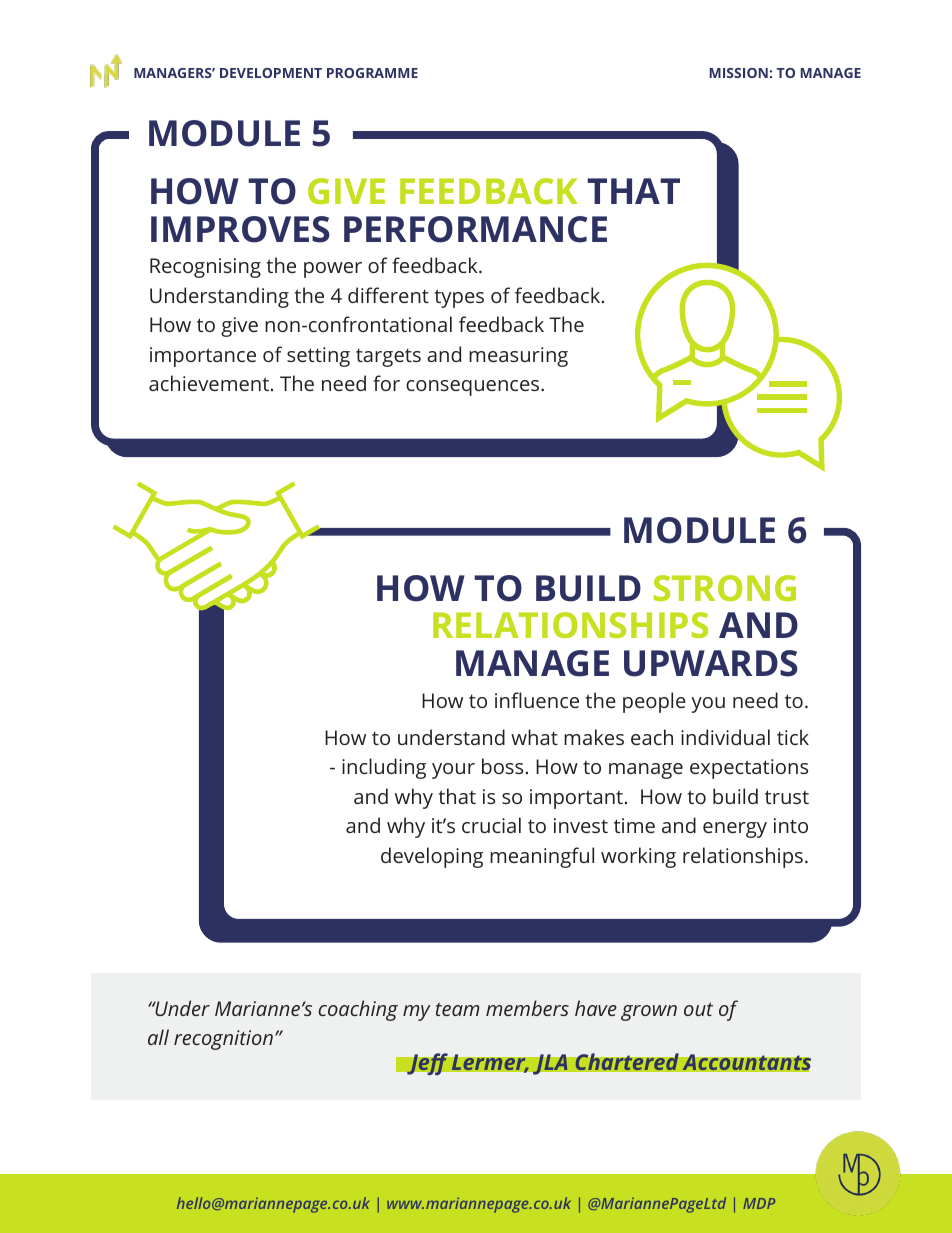 The height and width of the image is (1233, 952). What do you see at coordinates (384, 768) in the image?
I see `including` at bounding box center [384, 768].
